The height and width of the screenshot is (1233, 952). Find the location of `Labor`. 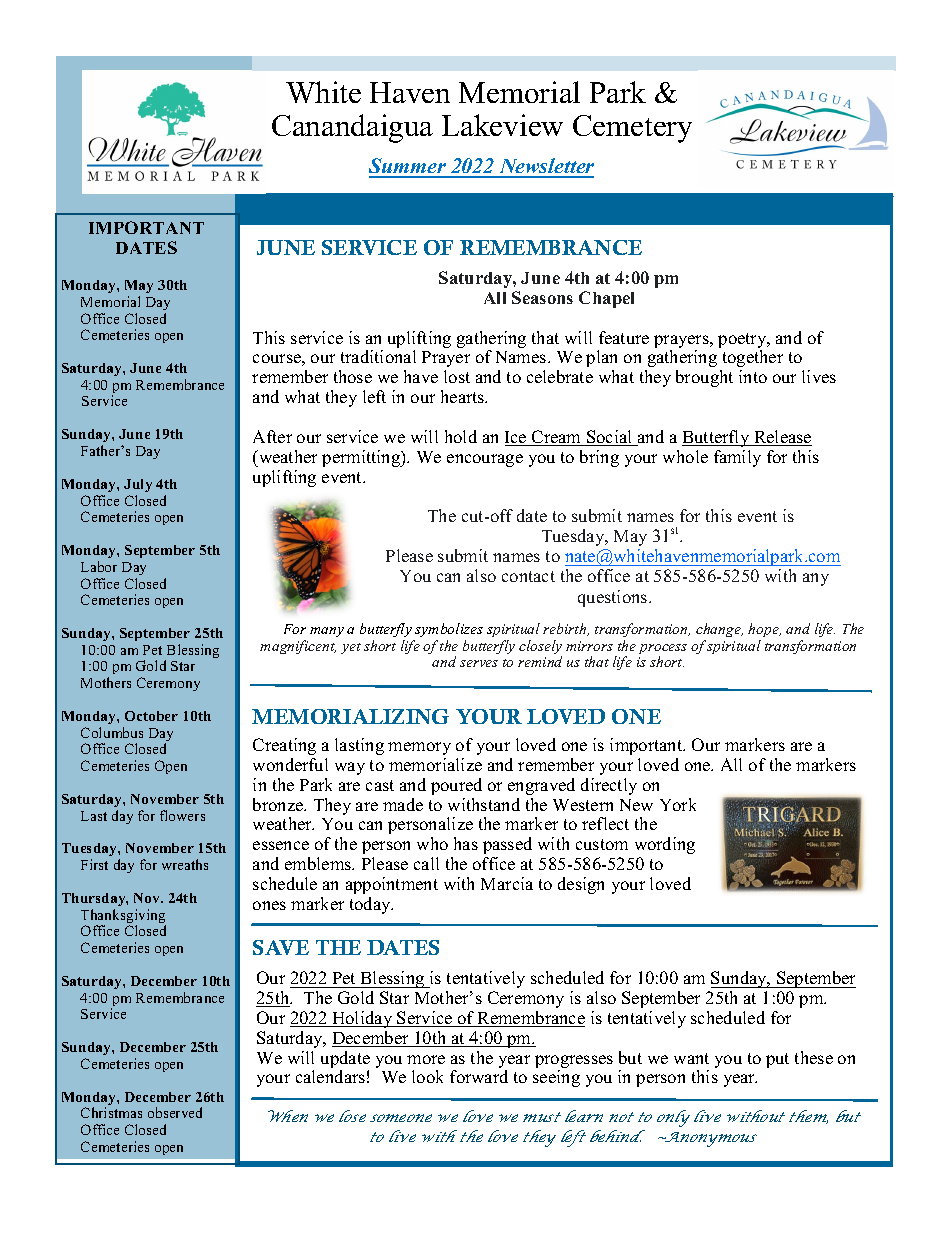

Labor is located at coordinates (99, 566).
